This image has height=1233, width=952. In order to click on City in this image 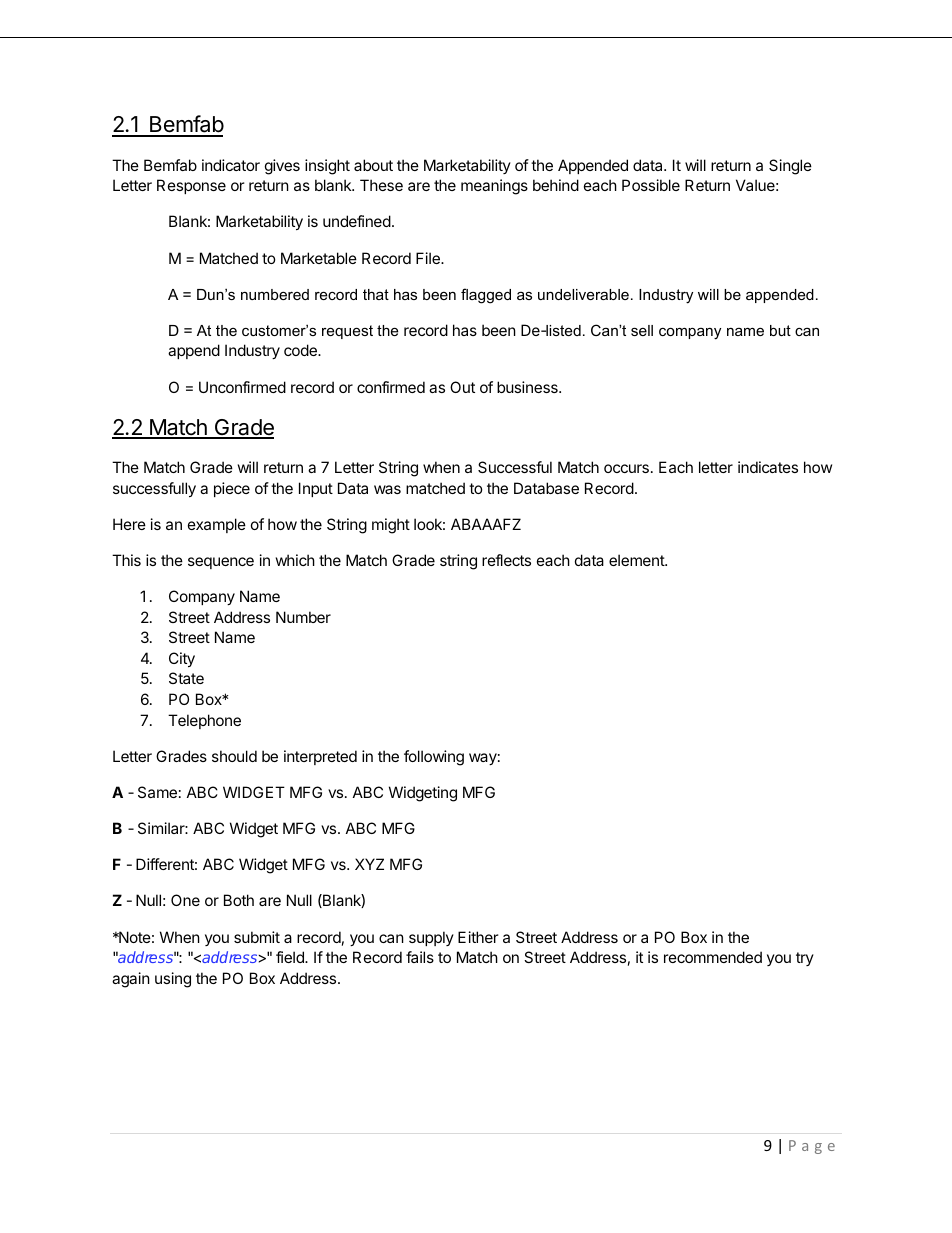, I will do `click(182, 659)`.
